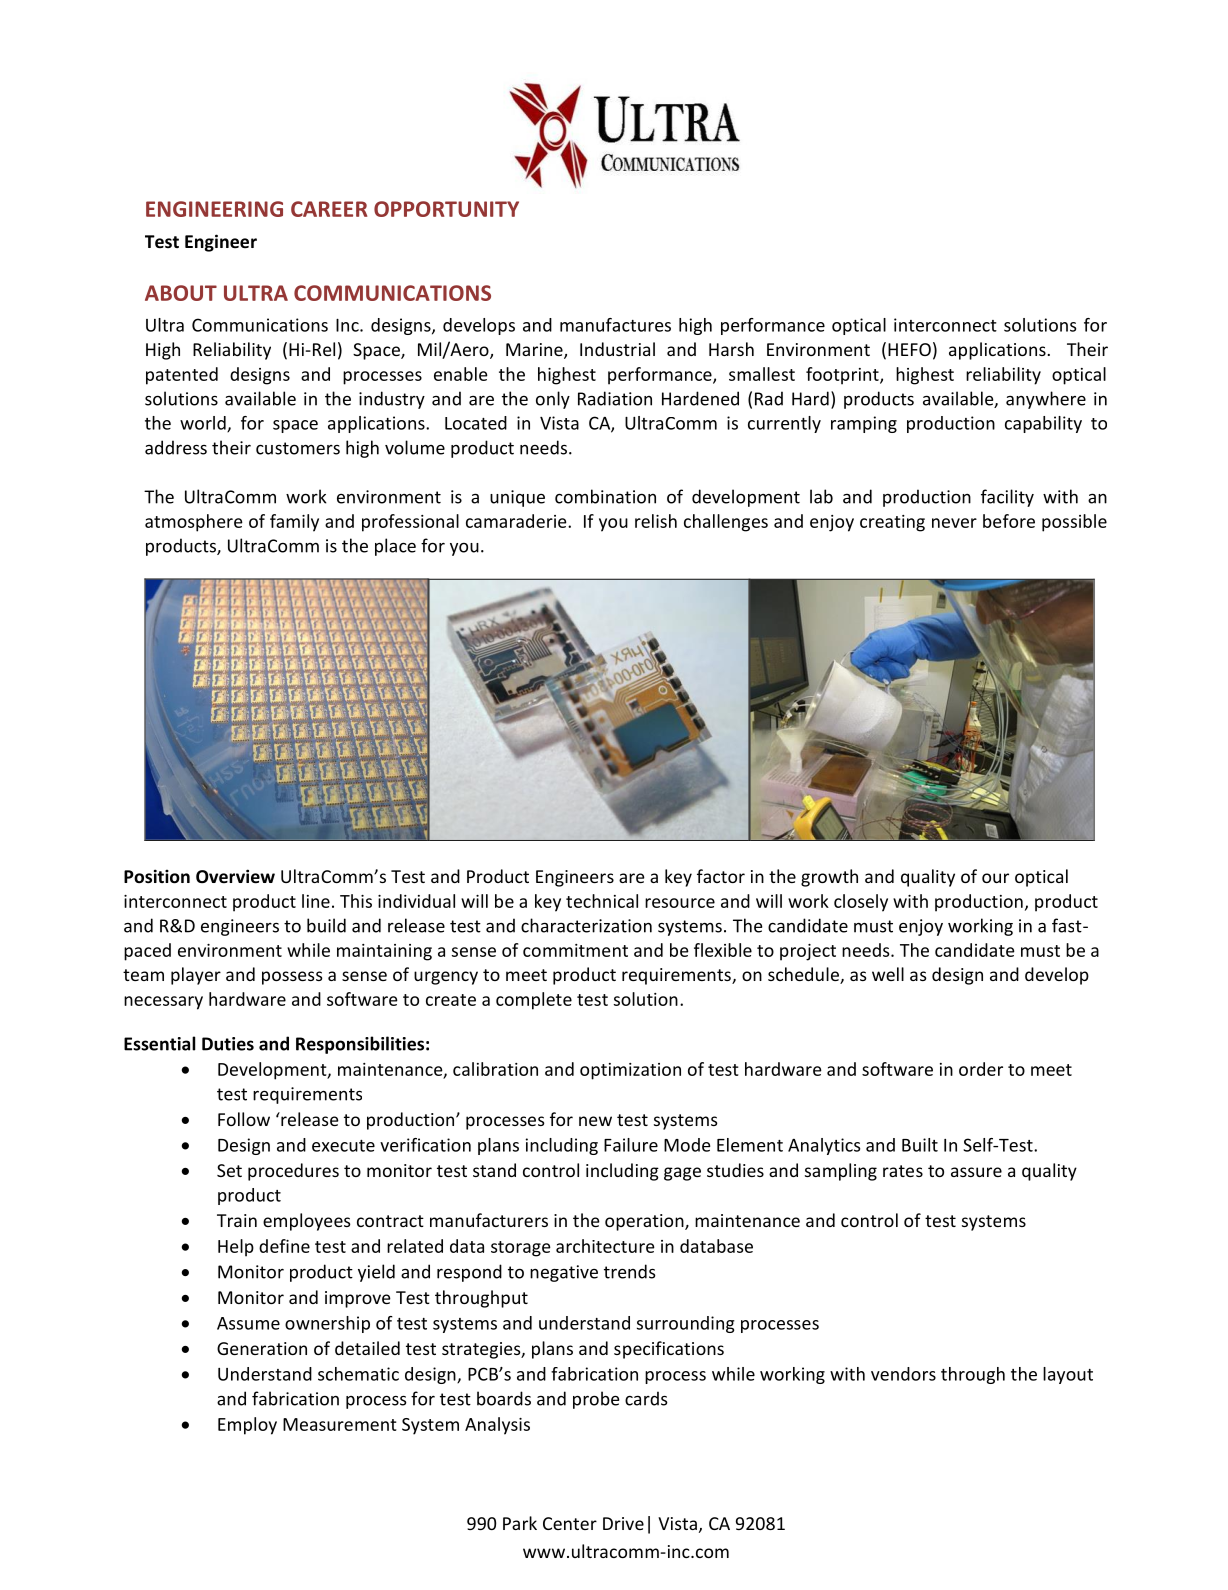 The image size is (1228, 1590). What do you see at coordinates (329, 209) in the screenshot?
I see `CAREER` at bounding box center [329, 209].
